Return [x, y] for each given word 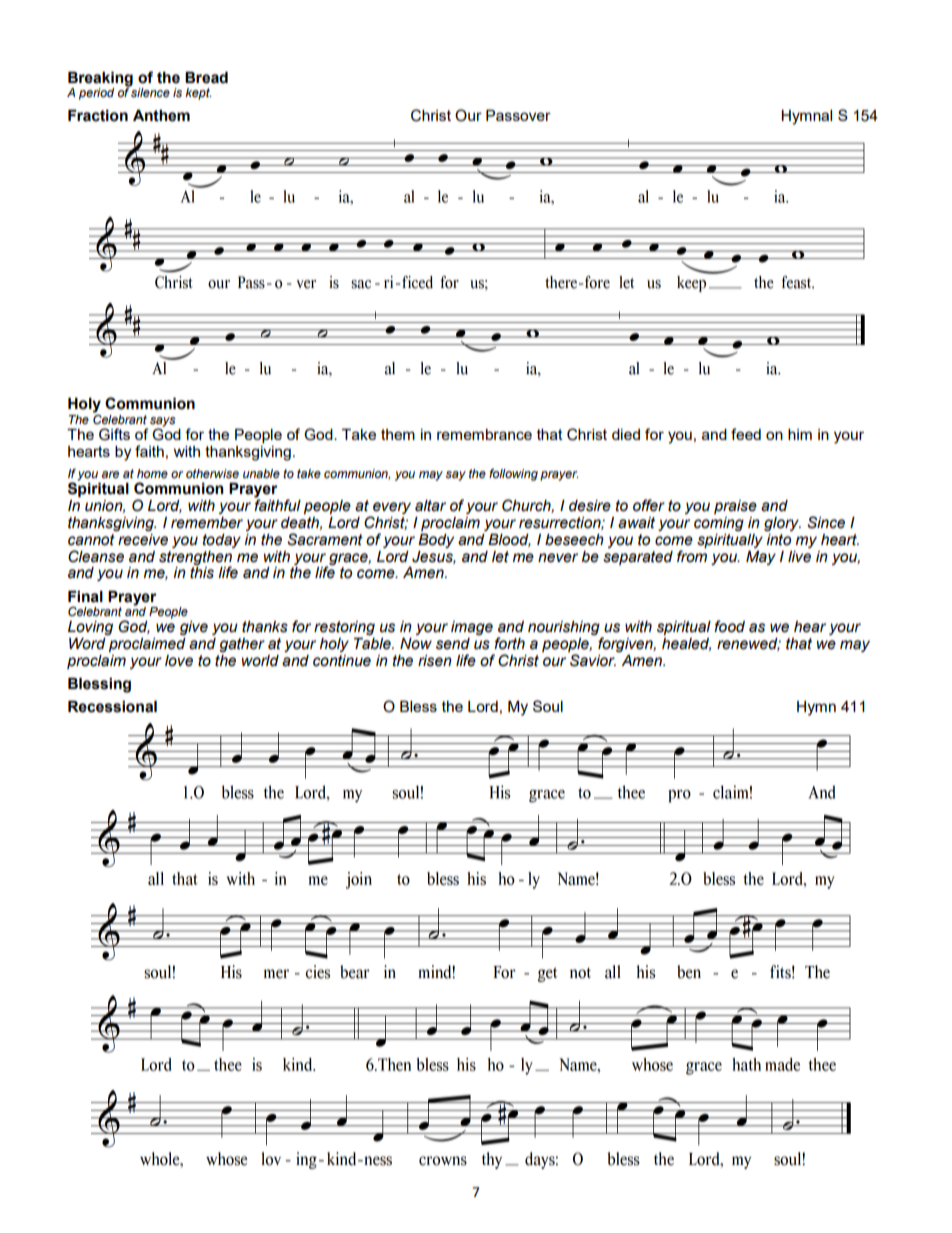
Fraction [98, 115]
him [800, 434]
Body [436, 541]
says [163, 423]
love [179, 661]
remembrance [484, 434]
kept [198, 94]
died [626, 434]
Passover [518, 115]
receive [143, 540]
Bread [206, 78]
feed [746, 434]
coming [719, 524]
